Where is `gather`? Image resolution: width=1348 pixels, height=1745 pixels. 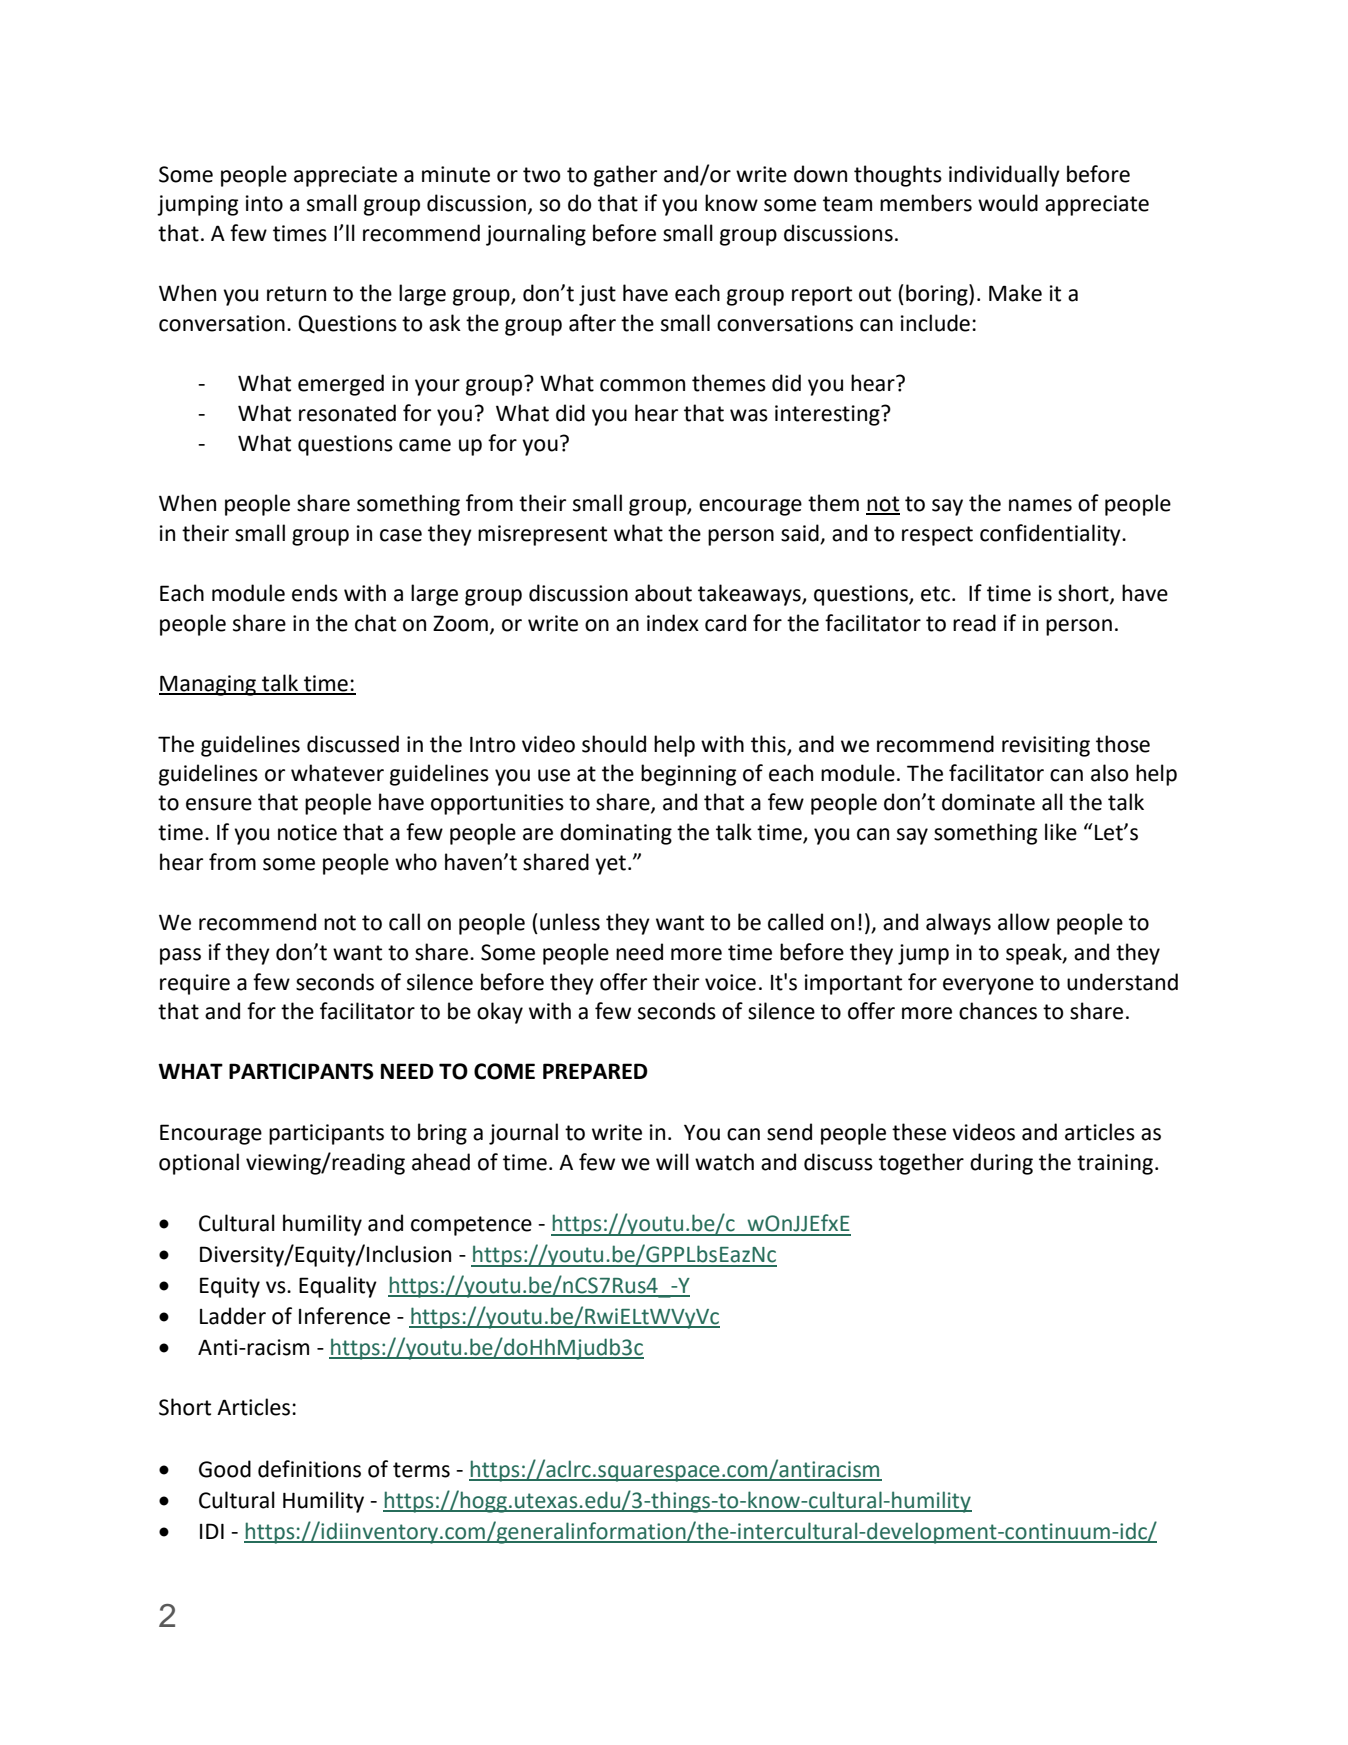
gather is located at coordinates (625, 176).
